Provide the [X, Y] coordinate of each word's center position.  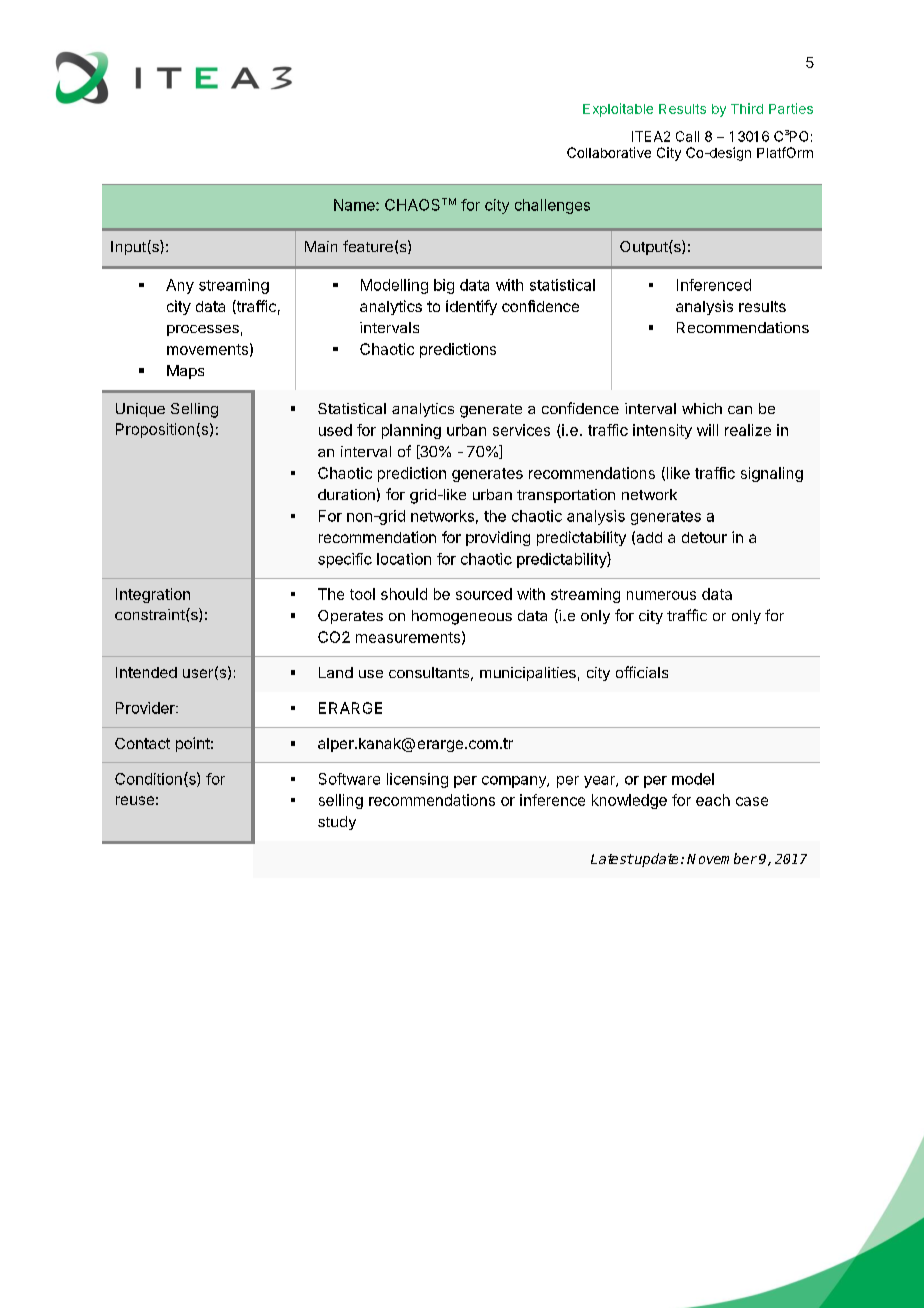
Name [355, 205]
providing [498, 538]
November [722, 858]
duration [346, 494]
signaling [772, 474]
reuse [135, 800]
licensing [417, 780]
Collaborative [609, 152]
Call [687, 136]
